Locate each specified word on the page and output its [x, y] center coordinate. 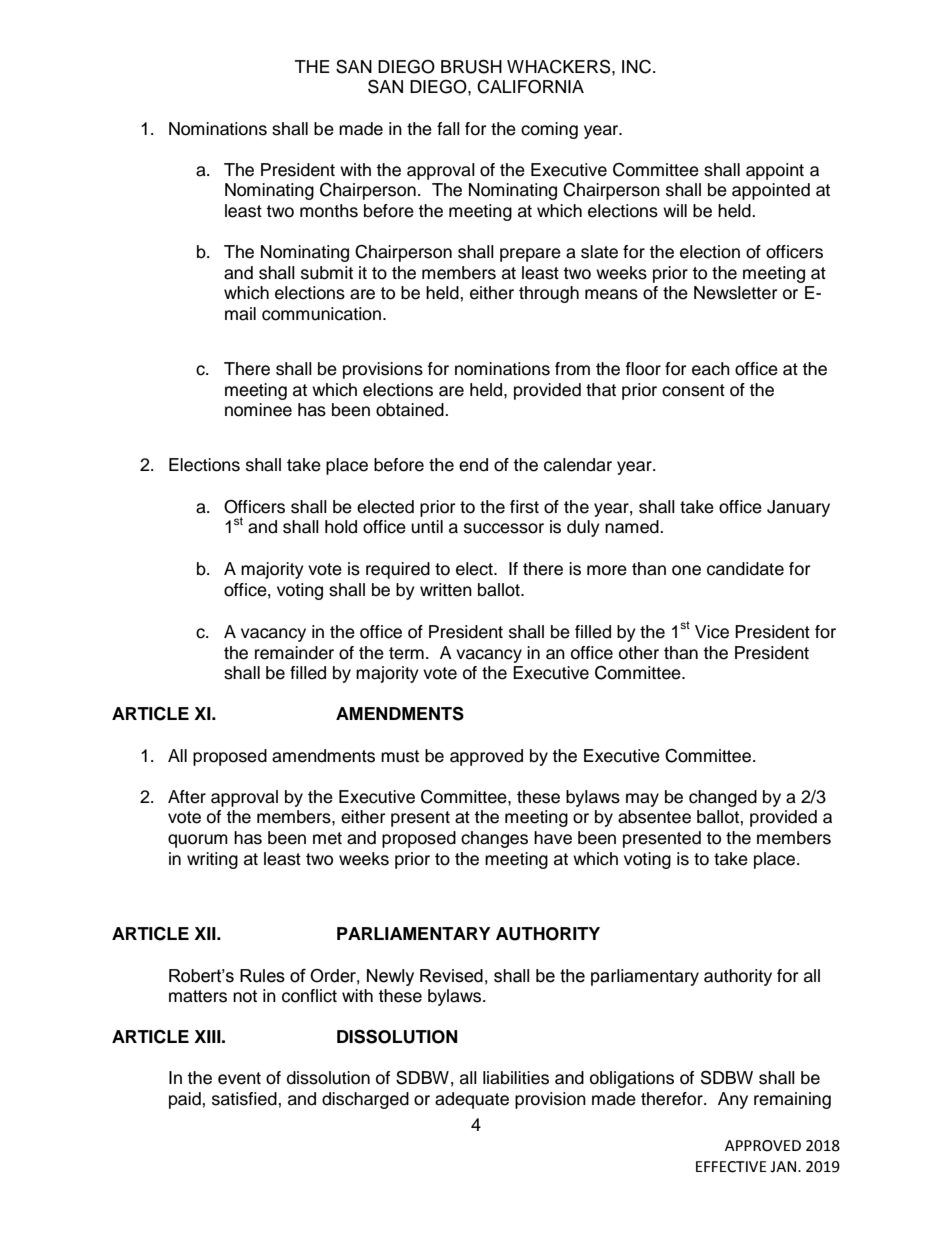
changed [723, 798]
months [329, 211]
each [711, 369]
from [572, 369]
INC [638, 67]
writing [212, 860]
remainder [294, 653]
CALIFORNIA [530, 87]
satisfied [245, 1099]
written [446, 590]
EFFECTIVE [731, 1167]
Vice [712, 632]
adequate [472, 1100]
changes [494, 839]
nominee [258, 410]
